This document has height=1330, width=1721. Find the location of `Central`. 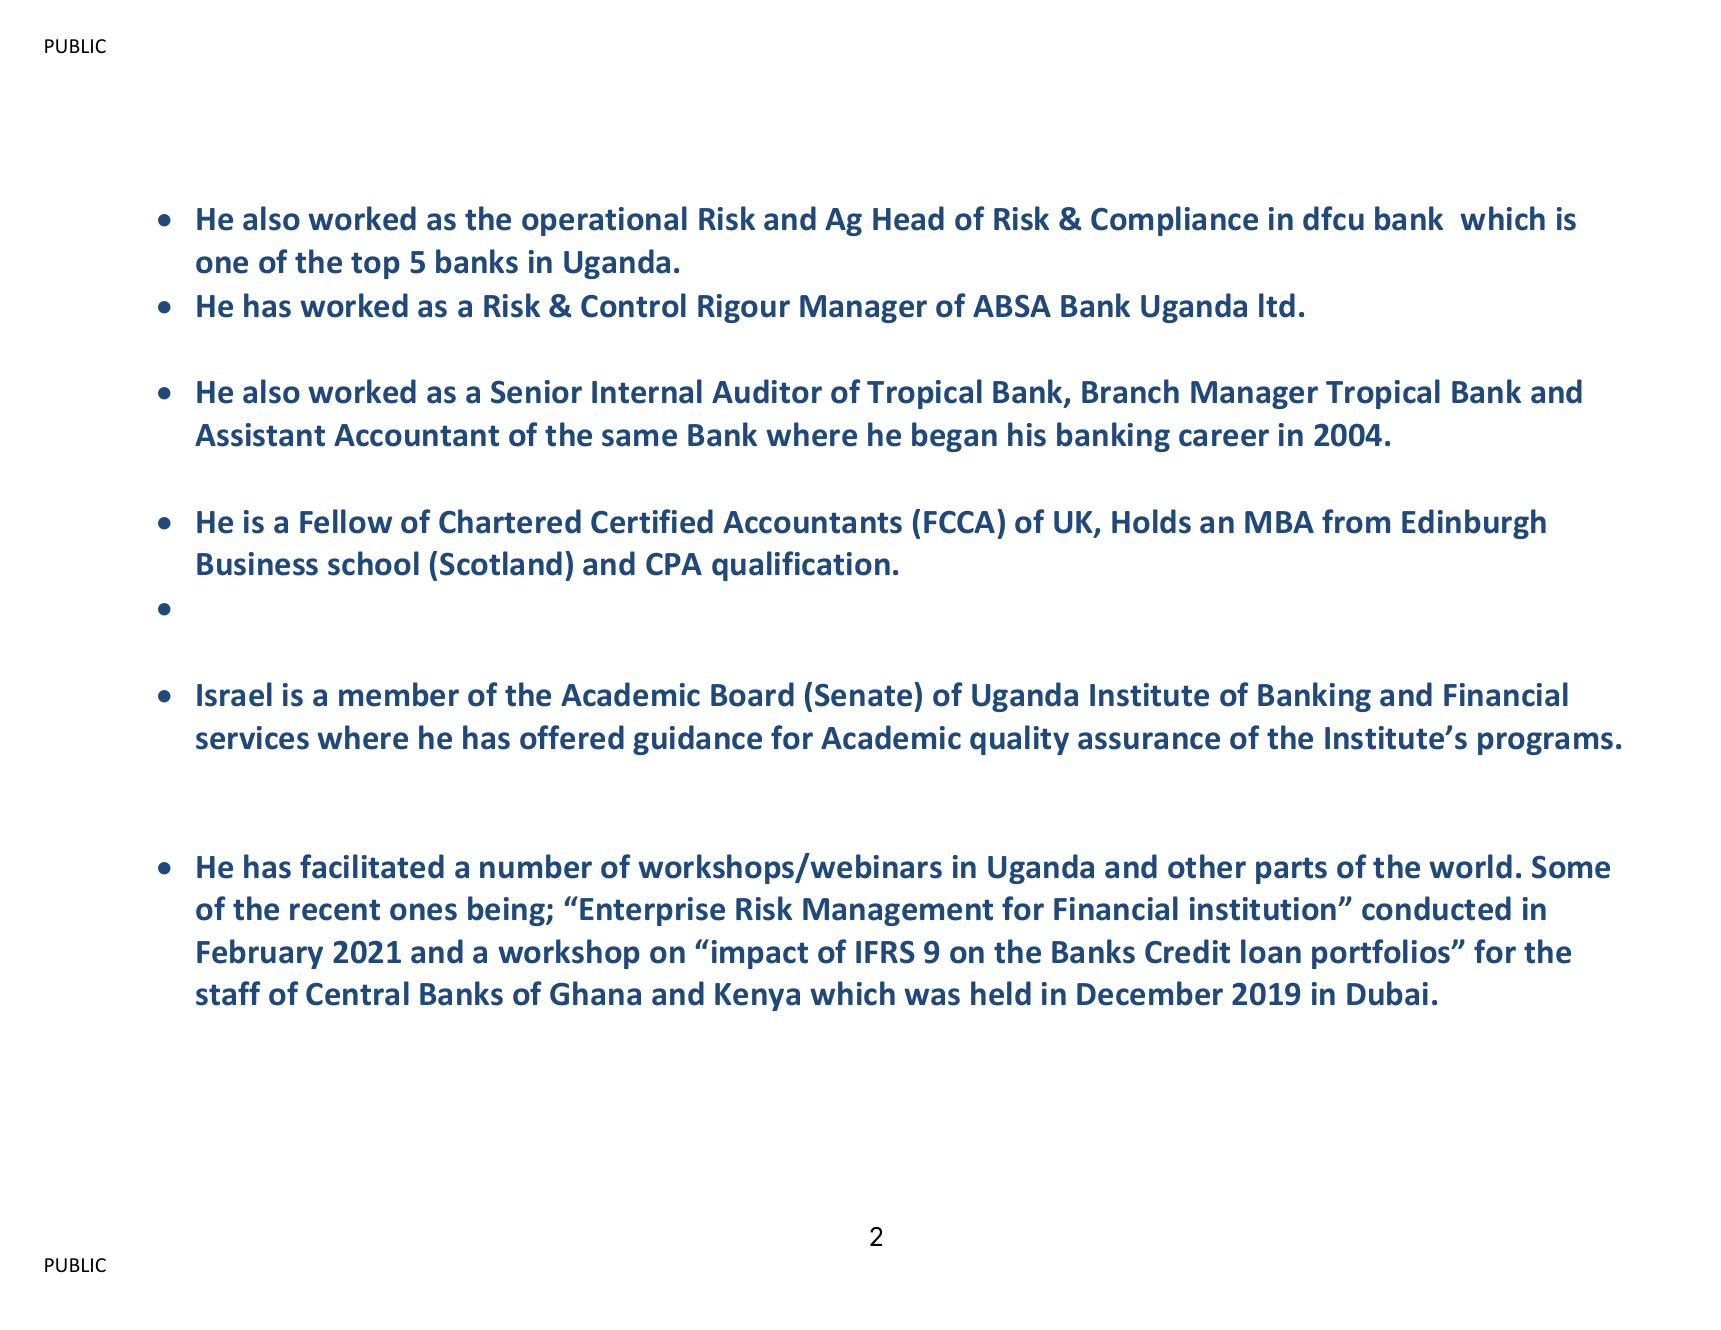

Central is located at coordinates (357, 993).
